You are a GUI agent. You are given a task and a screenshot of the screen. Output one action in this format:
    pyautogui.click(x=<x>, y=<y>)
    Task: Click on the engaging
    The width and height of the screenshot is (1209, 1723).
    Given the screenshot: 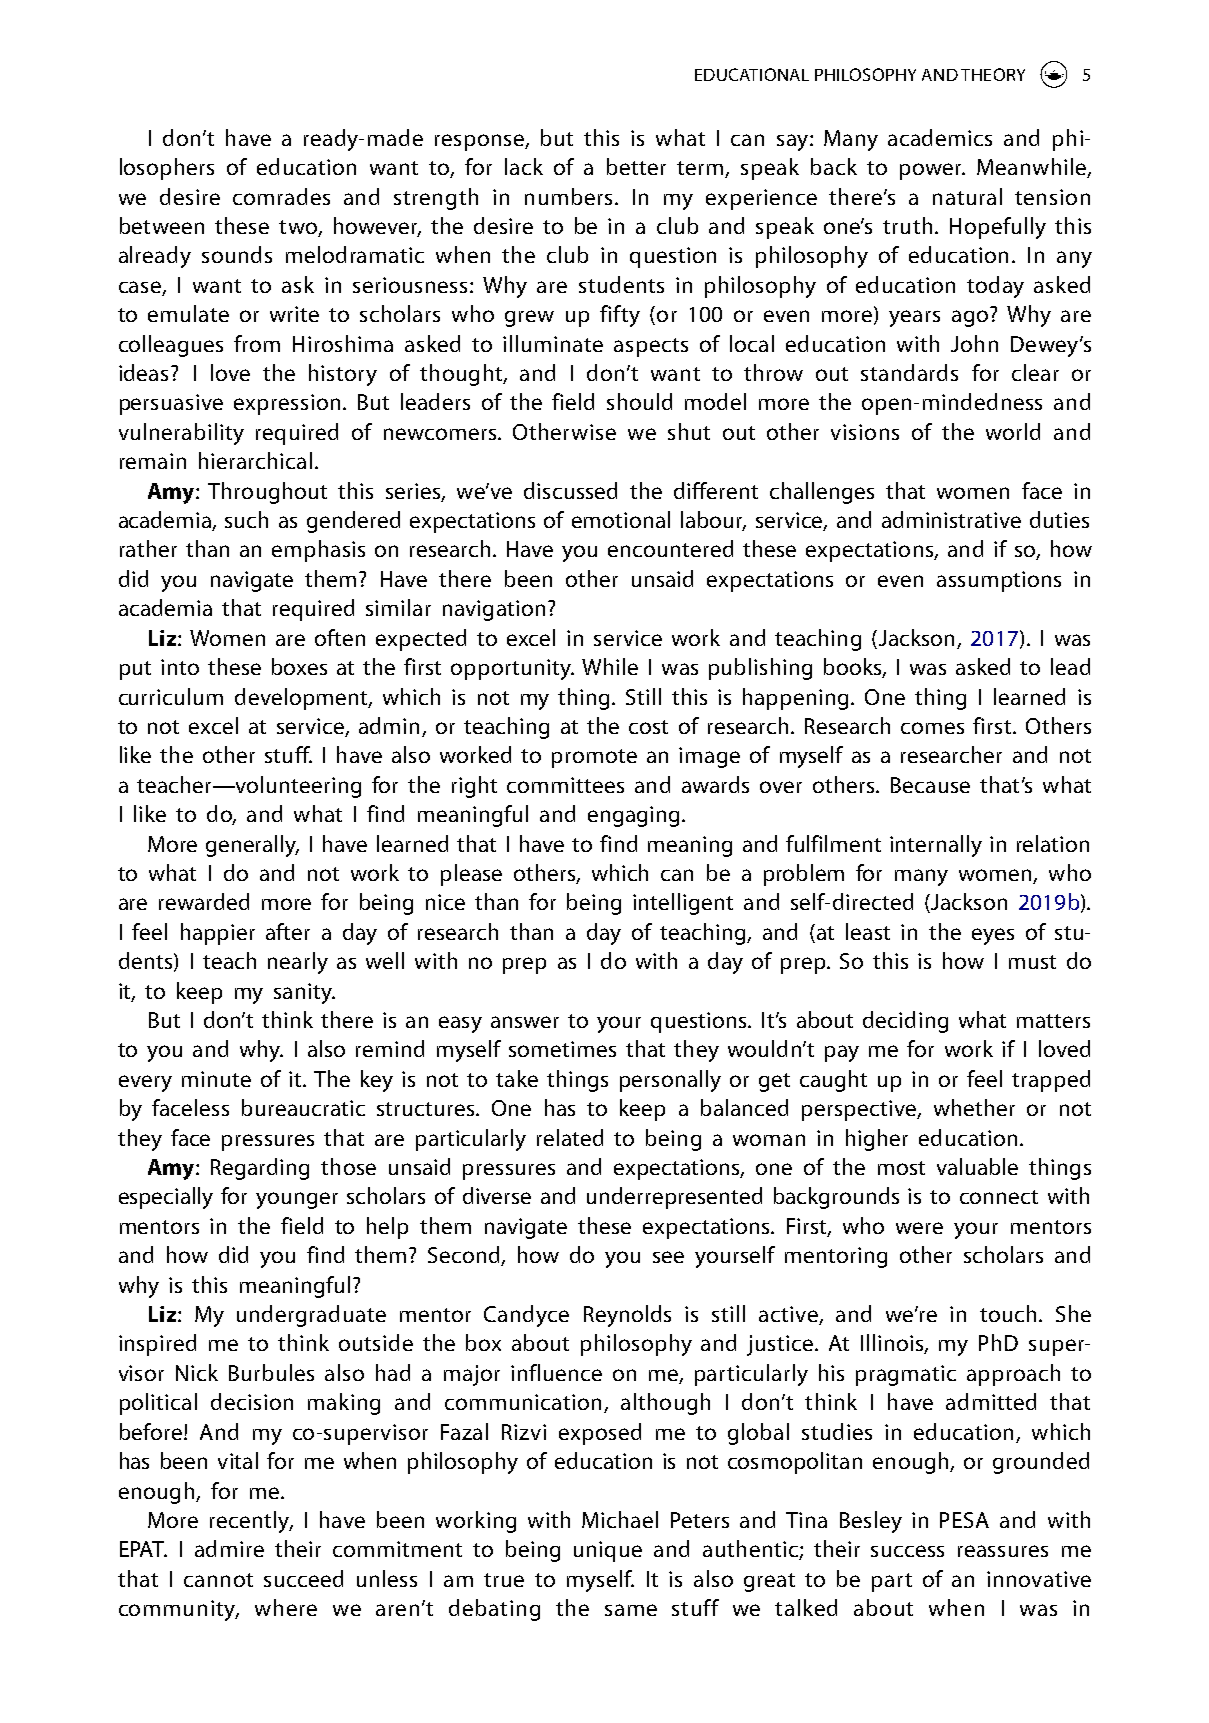 What is the action you would take?
    pyautogui.click(x=633, y=816)
